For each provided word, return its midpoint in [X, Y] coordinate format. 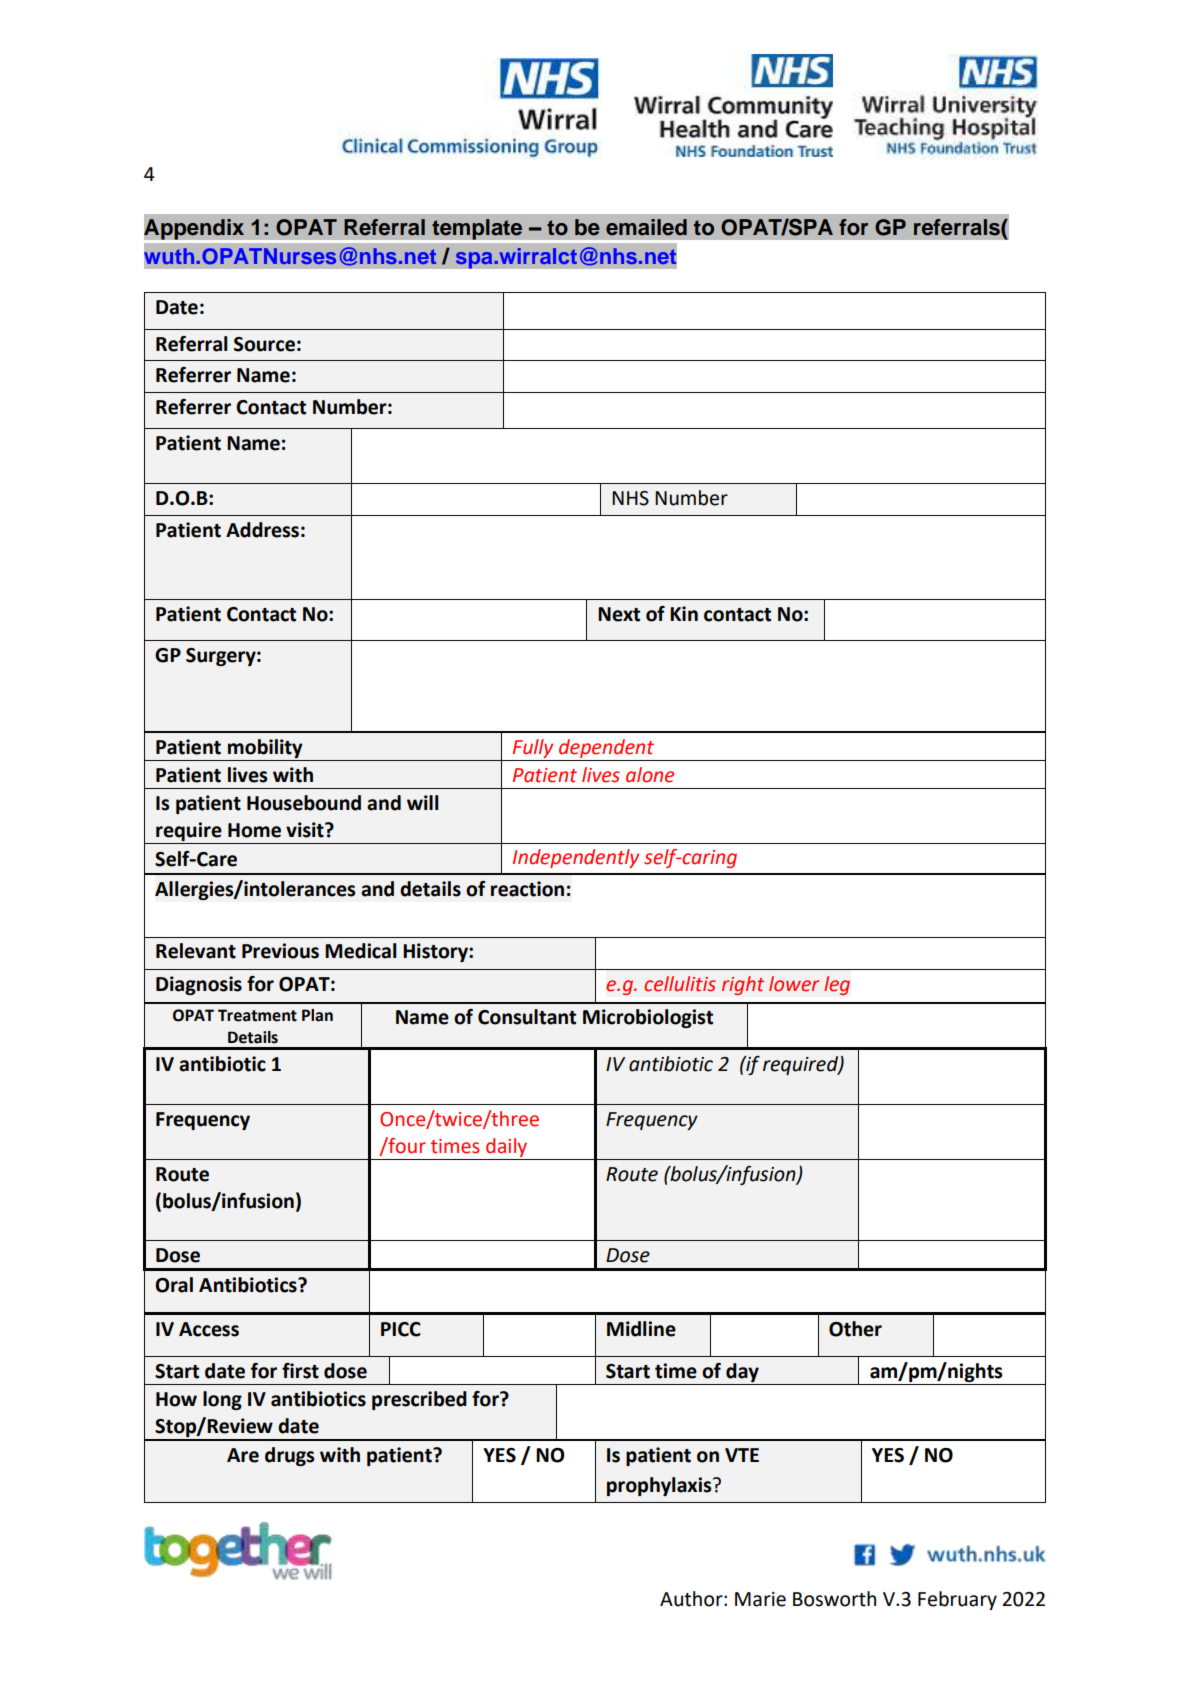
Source [264, 344]
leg [837, 985]
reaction [527, 889]
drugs [289, 1456]
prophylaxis [660, 1486]
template [477, 230]
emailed [646, 227]
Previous [280, 951]
